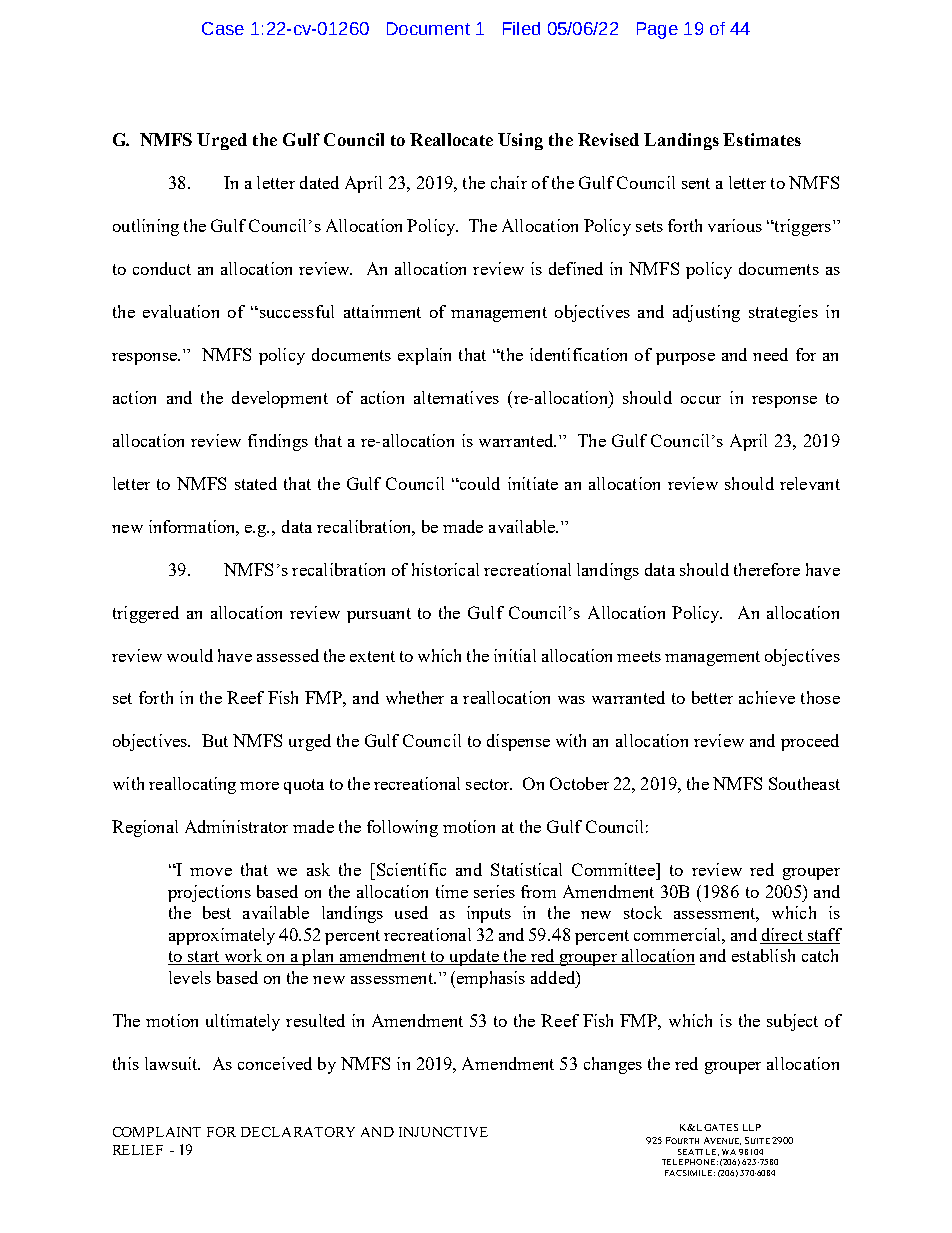 The image size is (952, 1233). What do you see at coordinates (533, 483) in the screenshot?
I see `initiate` at bounding box center [533, 483].
